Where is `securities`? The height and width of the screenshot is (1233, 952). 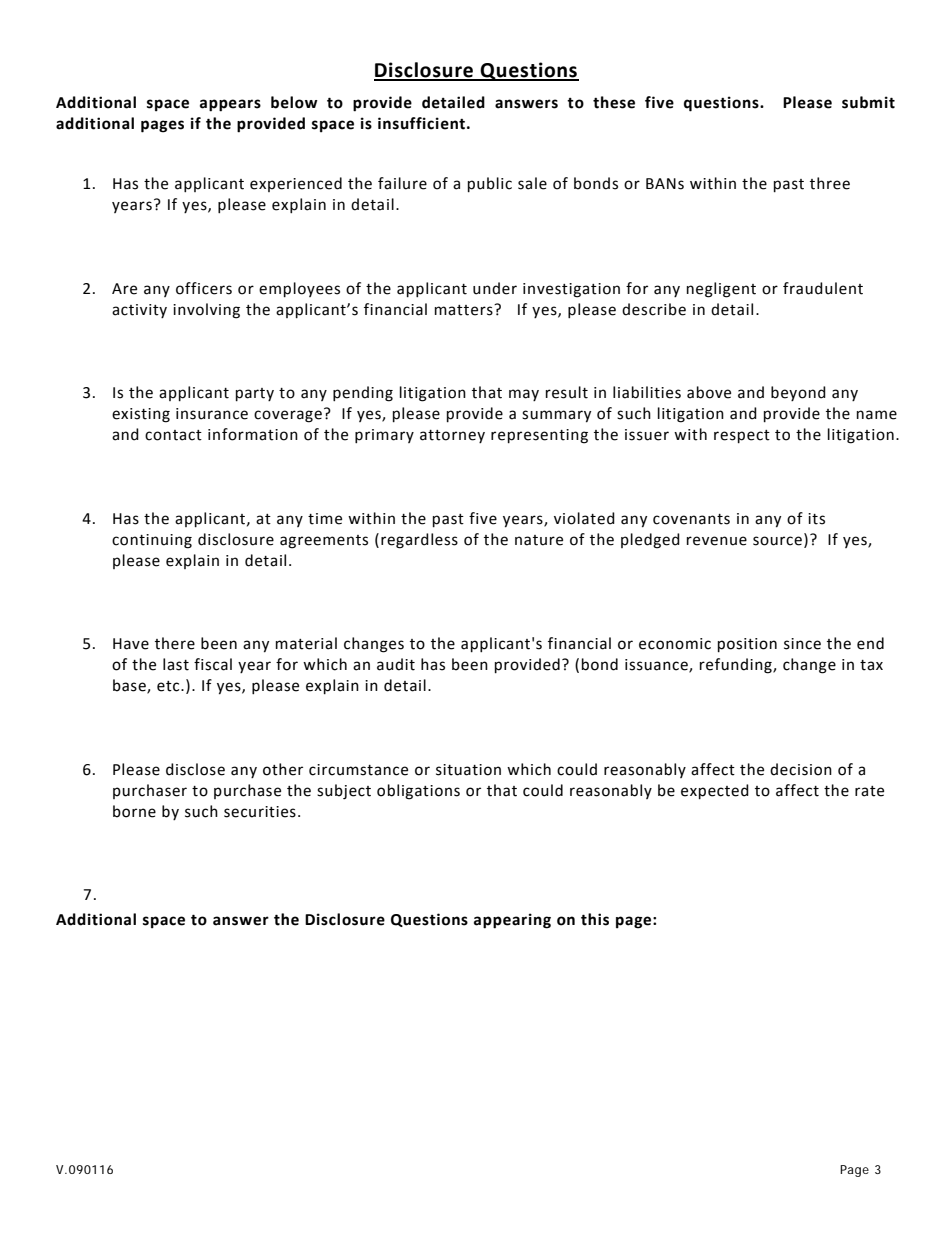
securities is located at coordinates (260, 812).
